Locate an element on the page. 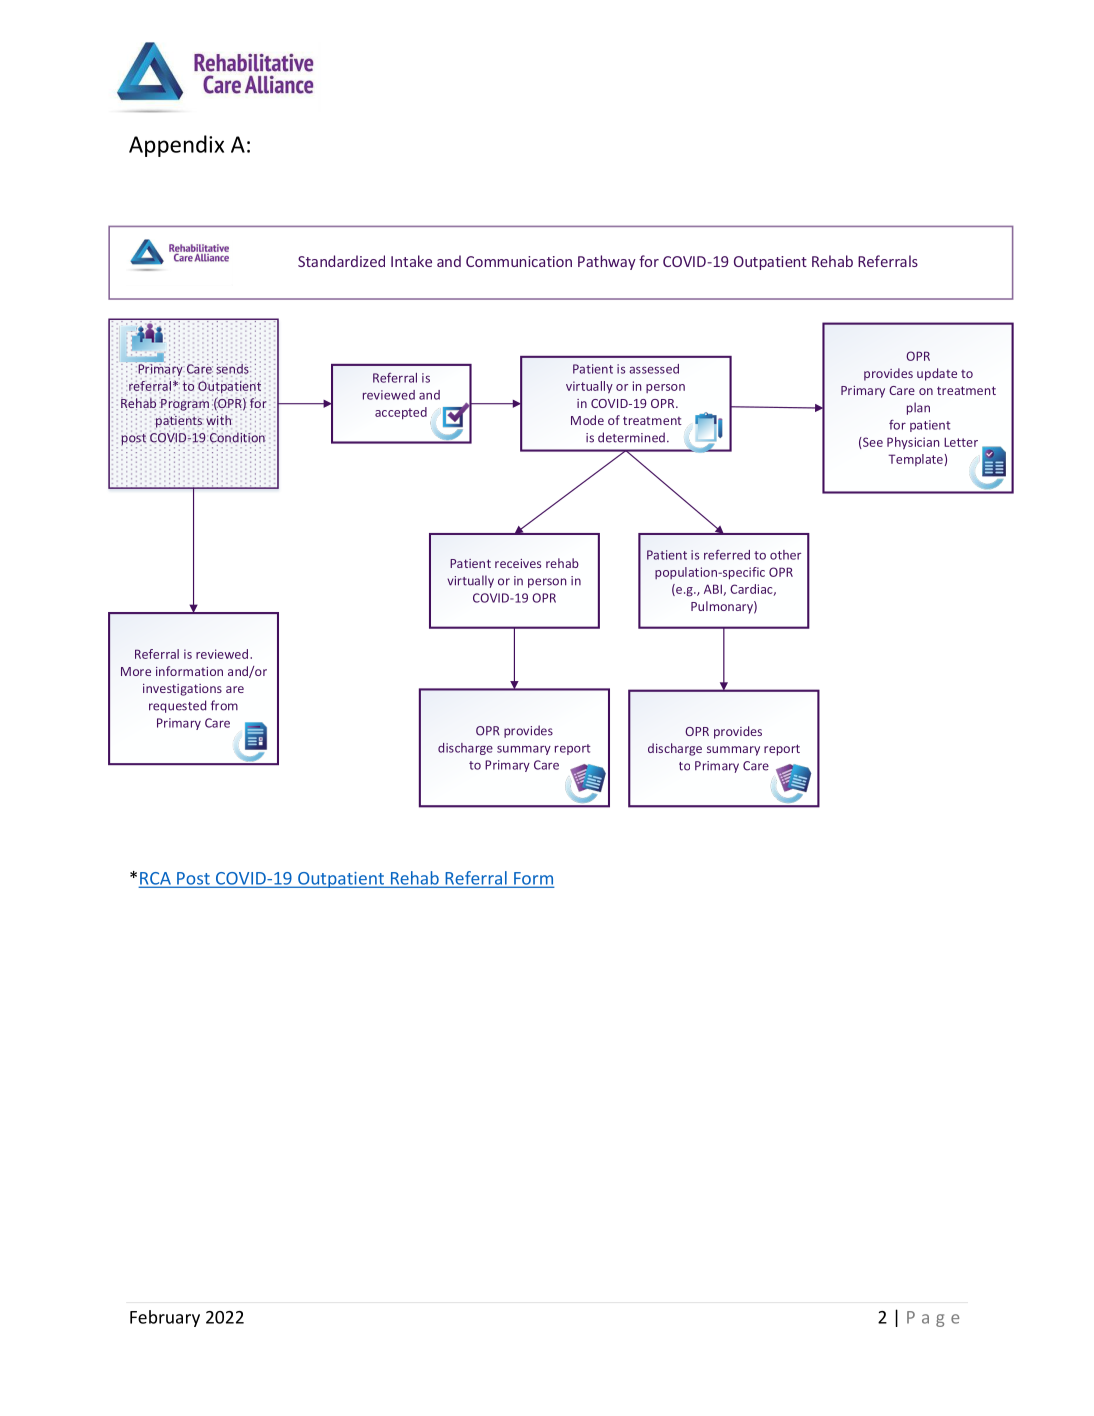  RCA is located at coordinates (156, 879).
